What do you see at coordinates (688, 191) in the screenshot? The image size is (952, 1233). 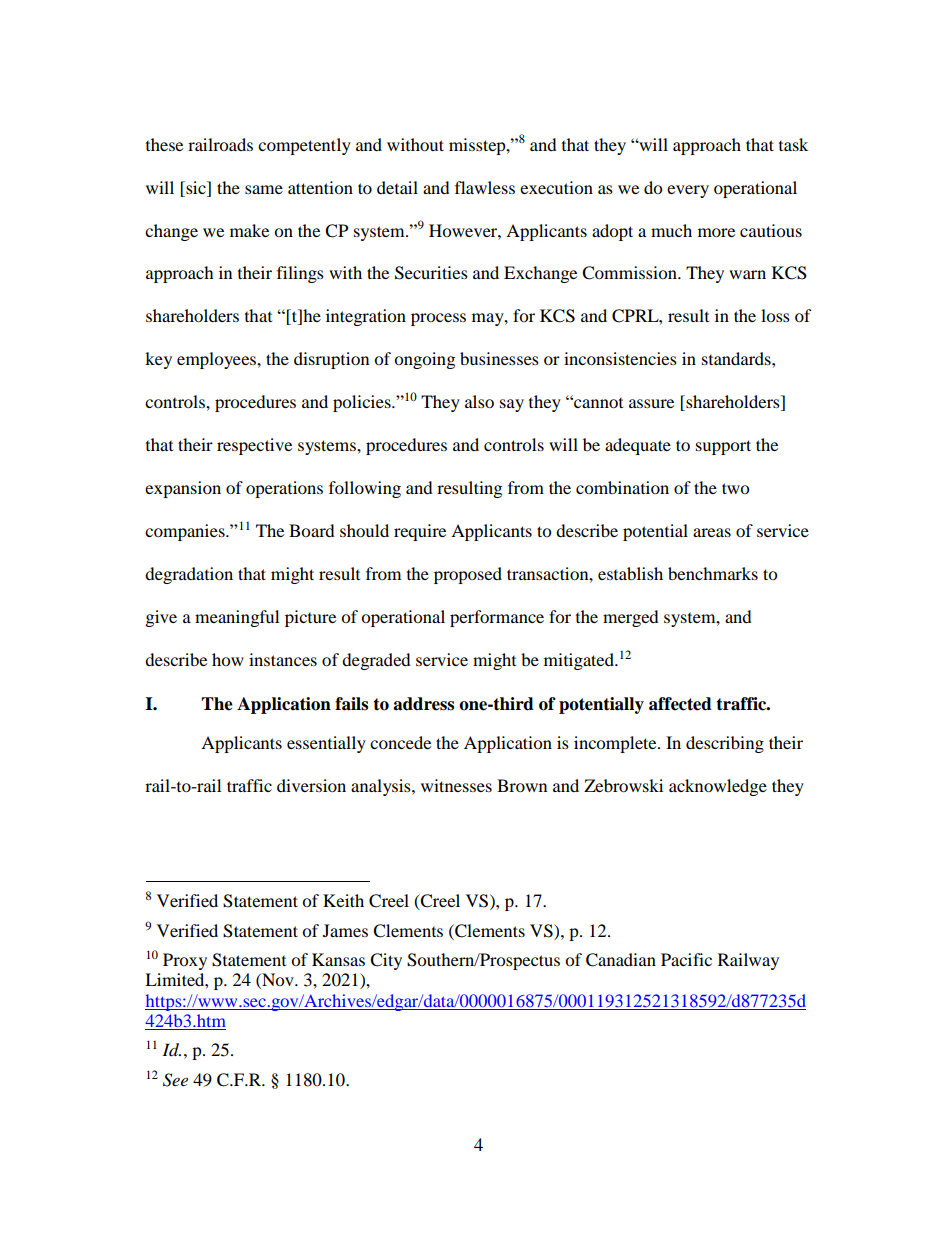 I see `every` at bounding box center [688, 191].
